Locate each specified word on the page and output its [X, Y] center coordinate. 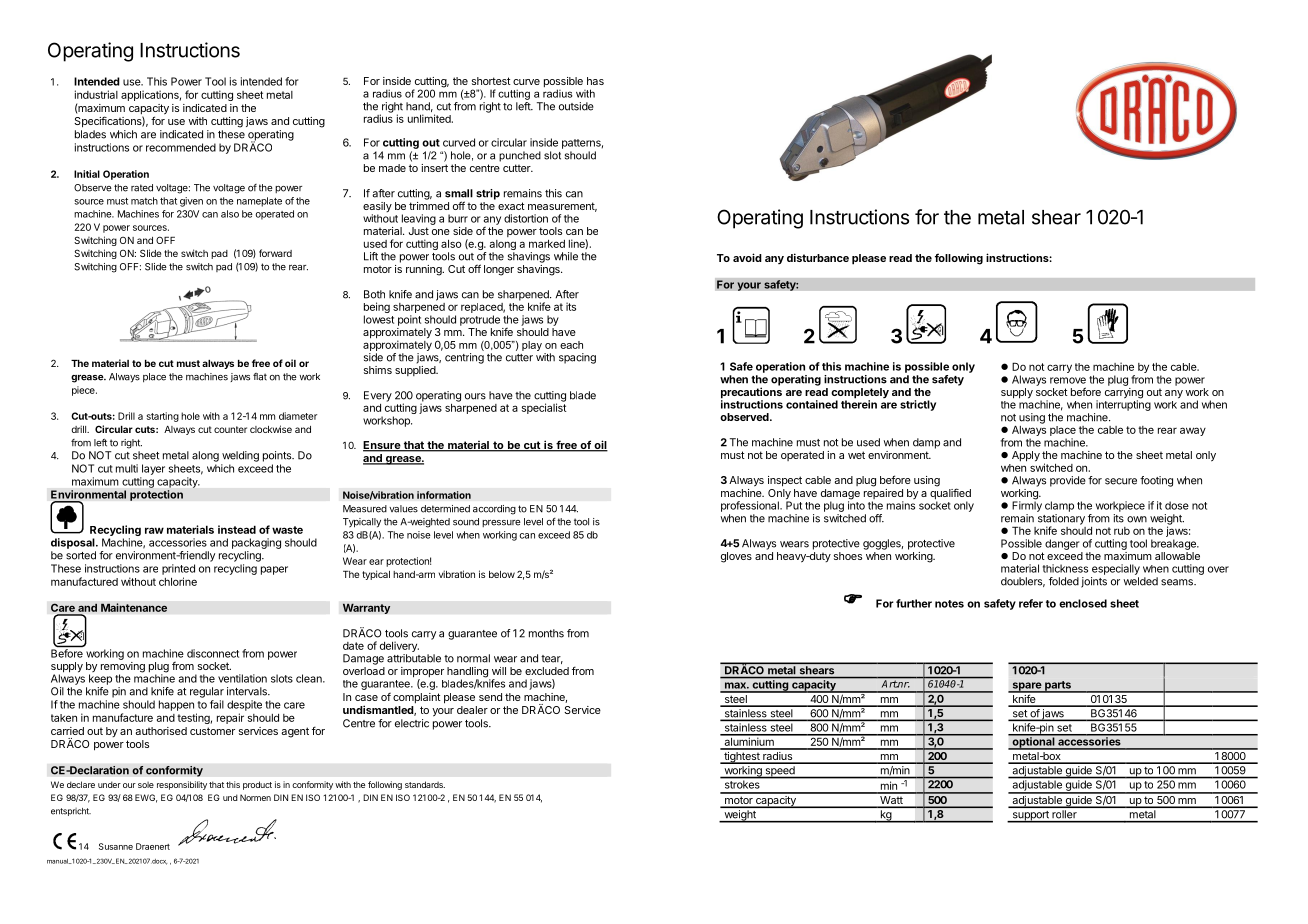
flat [260, 377]
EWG [146, 798]
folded [1064, 581]
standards [425, 784]
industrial [96, 94]
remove [1068, 380]
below [502, 574]
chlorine [178, 581]
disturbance [818, 257]
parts [1058, 687]
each [571, 345]
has [595, 81]
